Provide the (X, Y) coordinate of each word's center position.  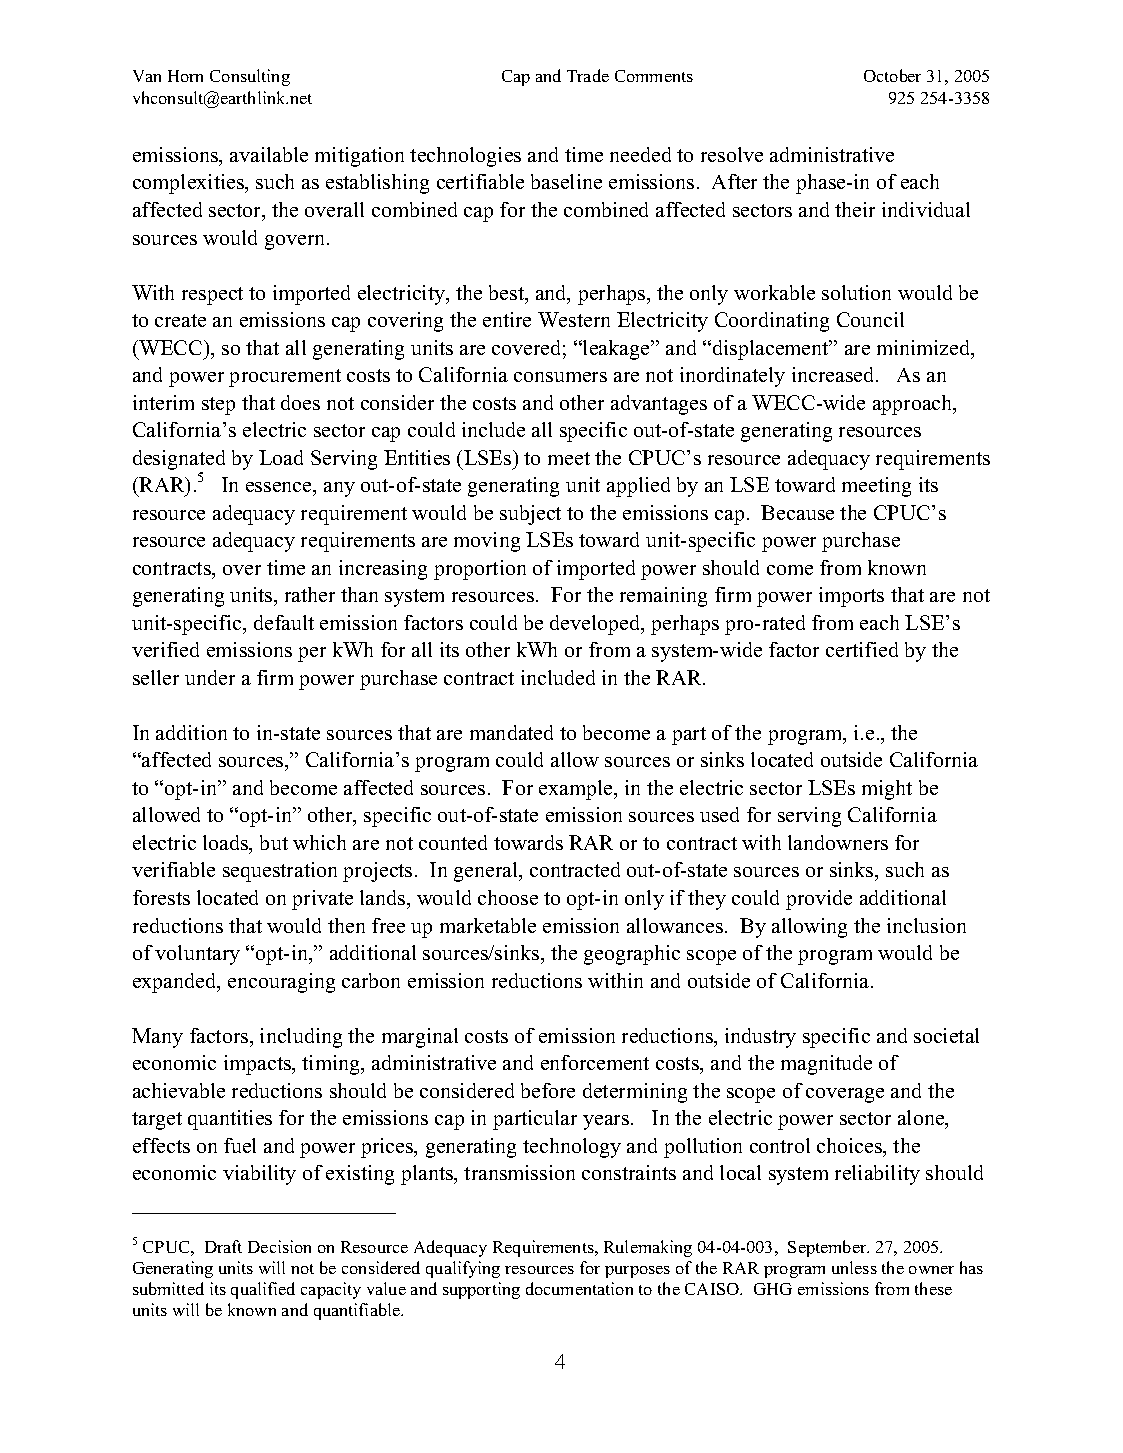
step (218, 406)
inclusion (926, 925)
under (210, 677)
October (892, 75)
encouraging (281, 983)
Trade (588, 75)
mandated (511, 732)
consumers (560, 377)
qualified (263, 1290)
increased (834, 374)
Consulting (250, 77)
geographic (632, 955)
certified (862, 649)
